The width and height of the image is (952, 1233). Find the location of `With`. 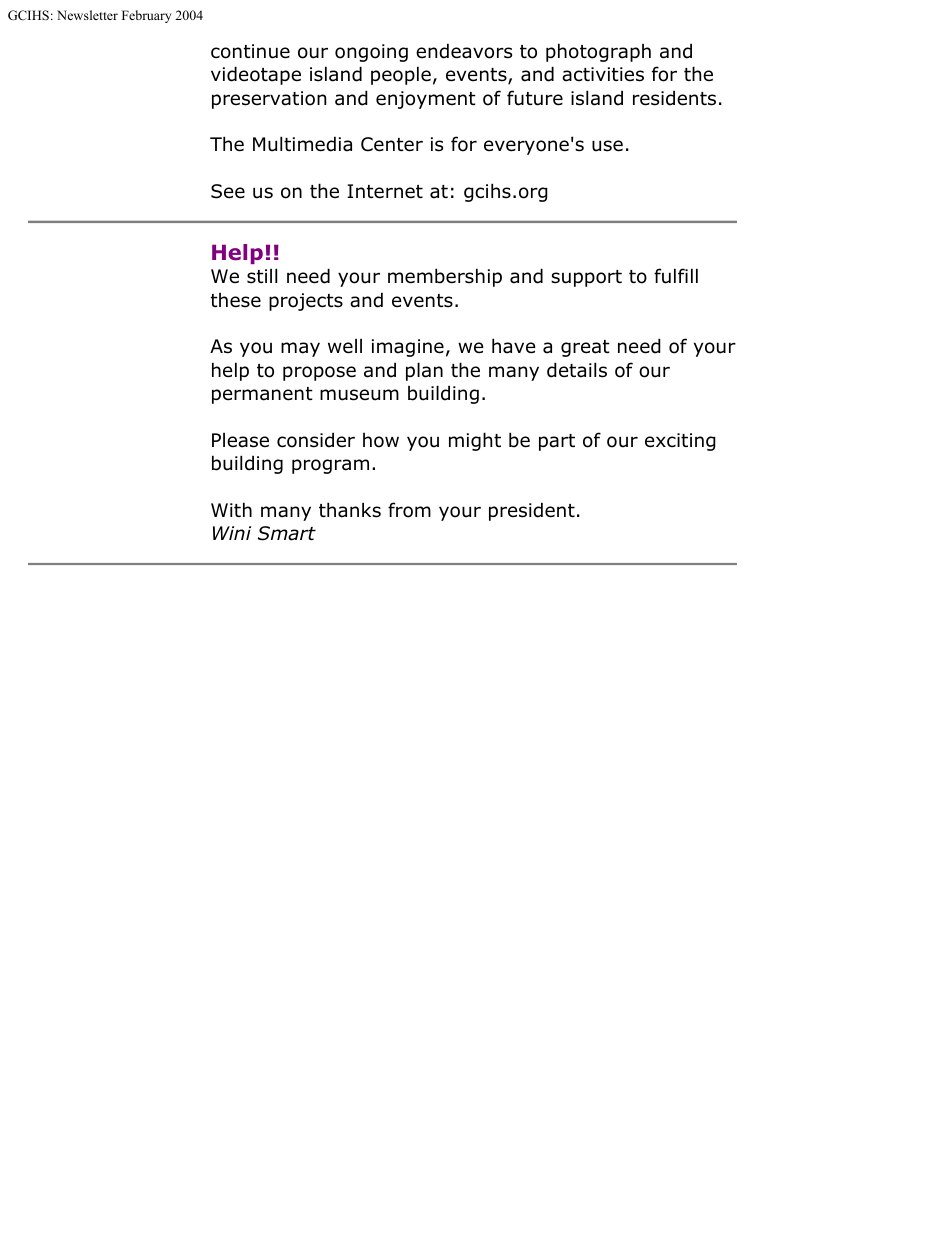

With is located at coordinates (231, 509).
